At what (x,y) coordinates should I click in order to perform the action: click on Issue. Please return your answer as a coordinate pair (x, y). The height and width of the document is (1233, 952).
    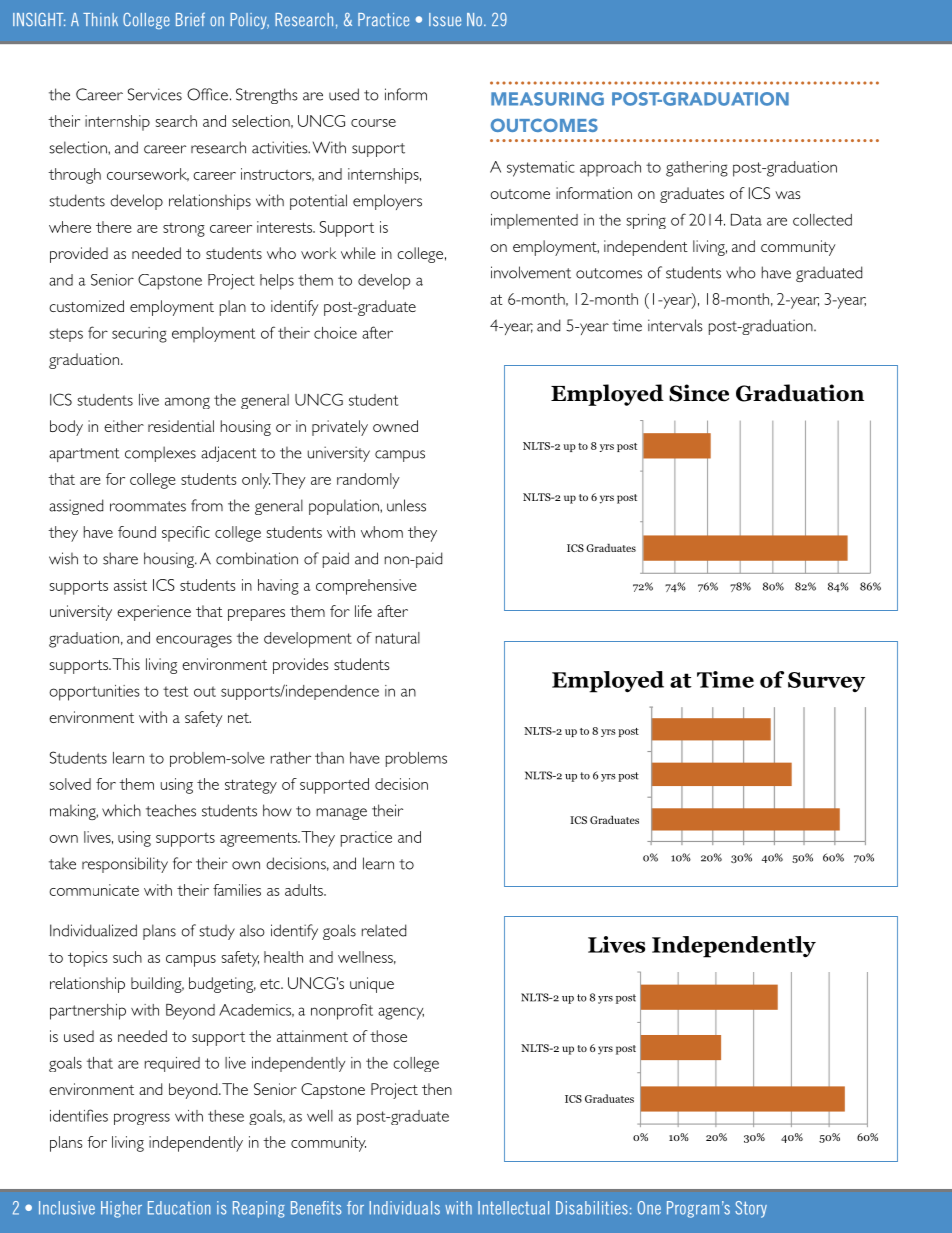
    Looking at the image, I should click on (445, 19).
